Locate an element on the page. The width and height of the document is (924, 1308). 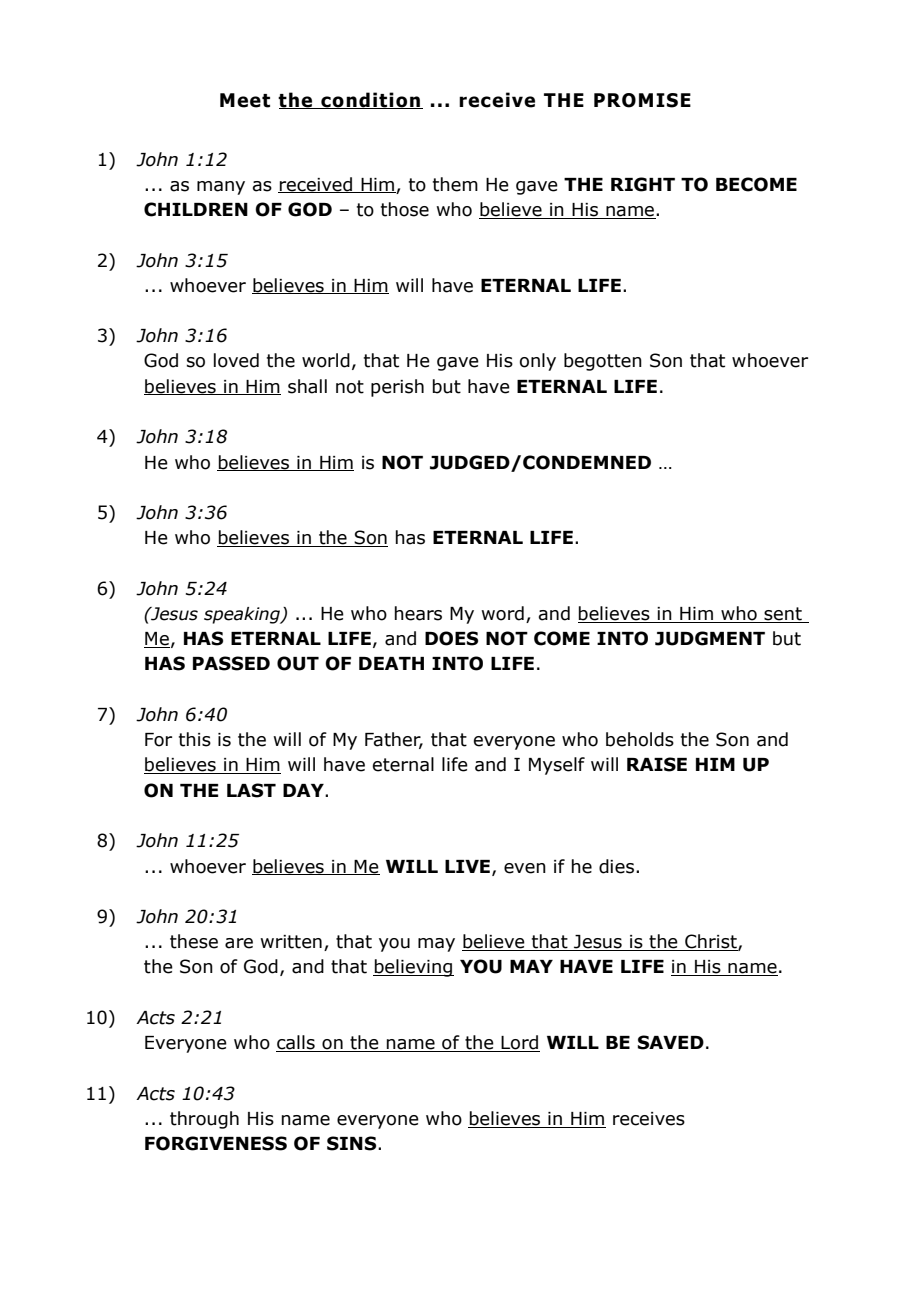
Lord is located at coordinates (520, 1043).
